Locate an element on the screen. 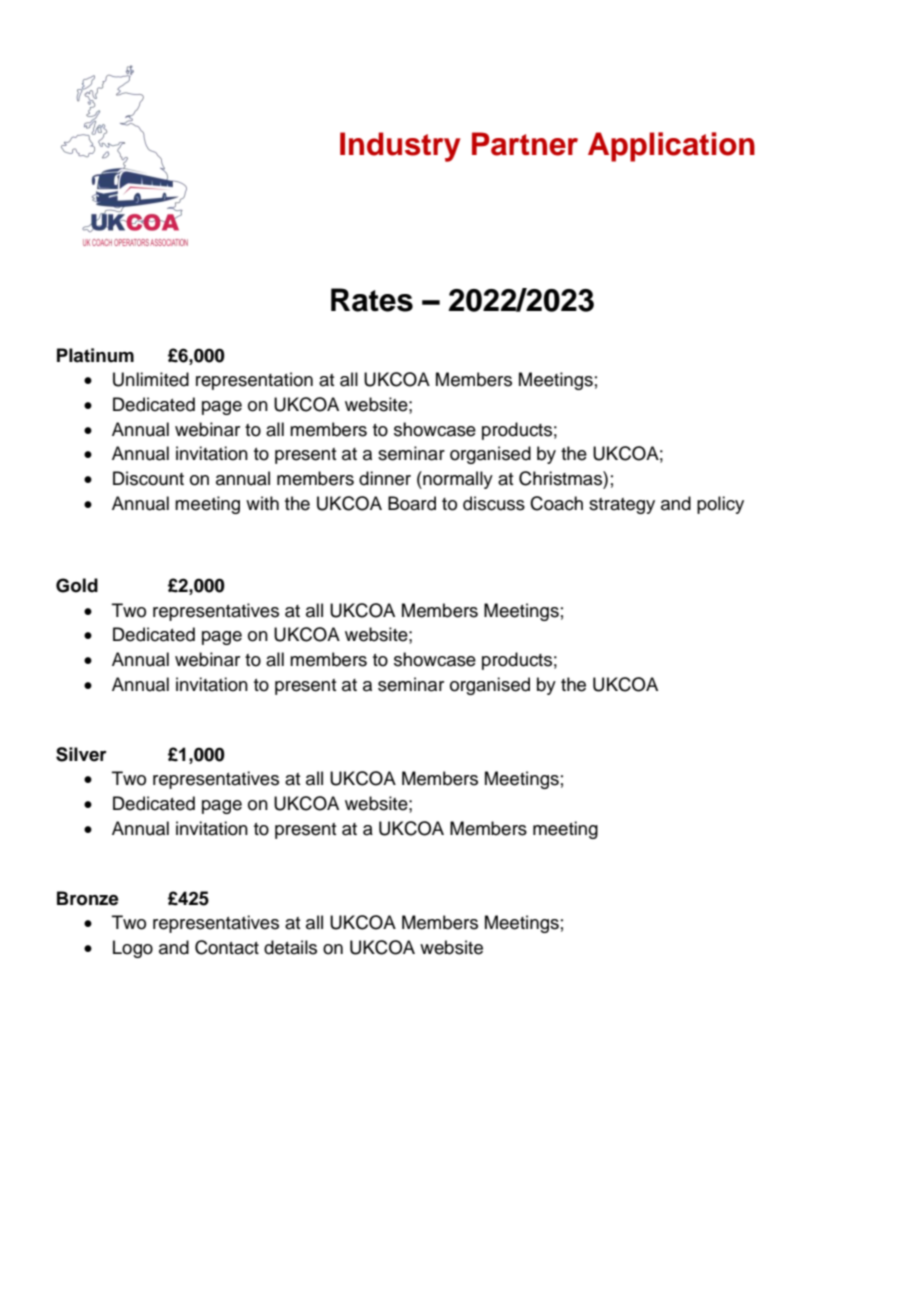 Image resolution: width=924 pixels, height=1309 pixels. Logo is located at coordinates (133, 949).
